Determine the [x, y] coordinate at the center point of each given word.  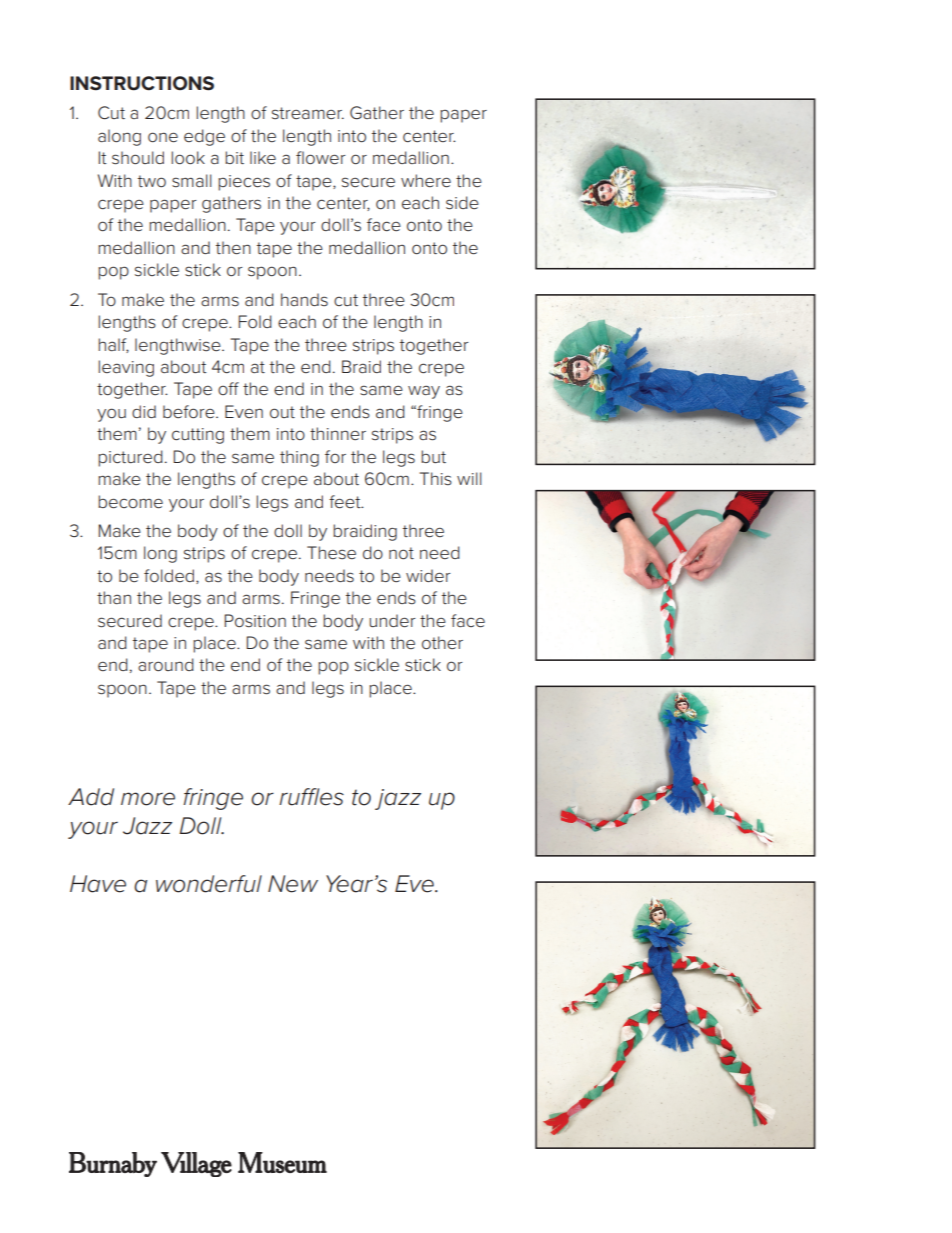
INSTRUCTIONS [142, 83]
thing [299, 458]
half [113, 345]
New [293, 884]
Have [98, 884]
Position [255, 620]
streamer [308, 113]
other [442, 642]
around [166, 664]
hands [304, 300]
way [424, 392]
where [426, 181]
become [130, 502]
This [436, 478]
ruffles [311, 797]
